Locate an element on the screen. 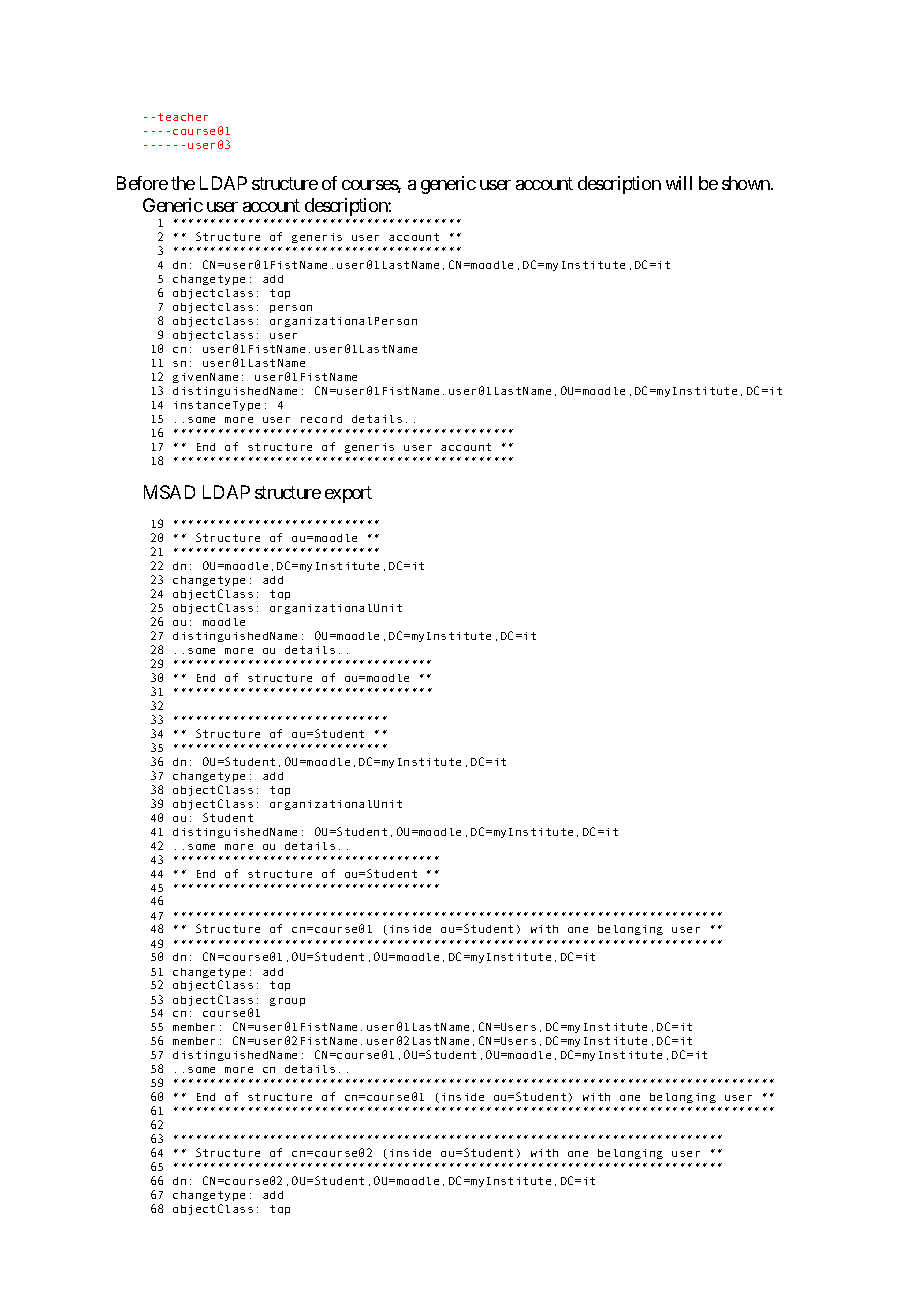 The image size is (924, 1308). the is located at coordinates (183, 183).
